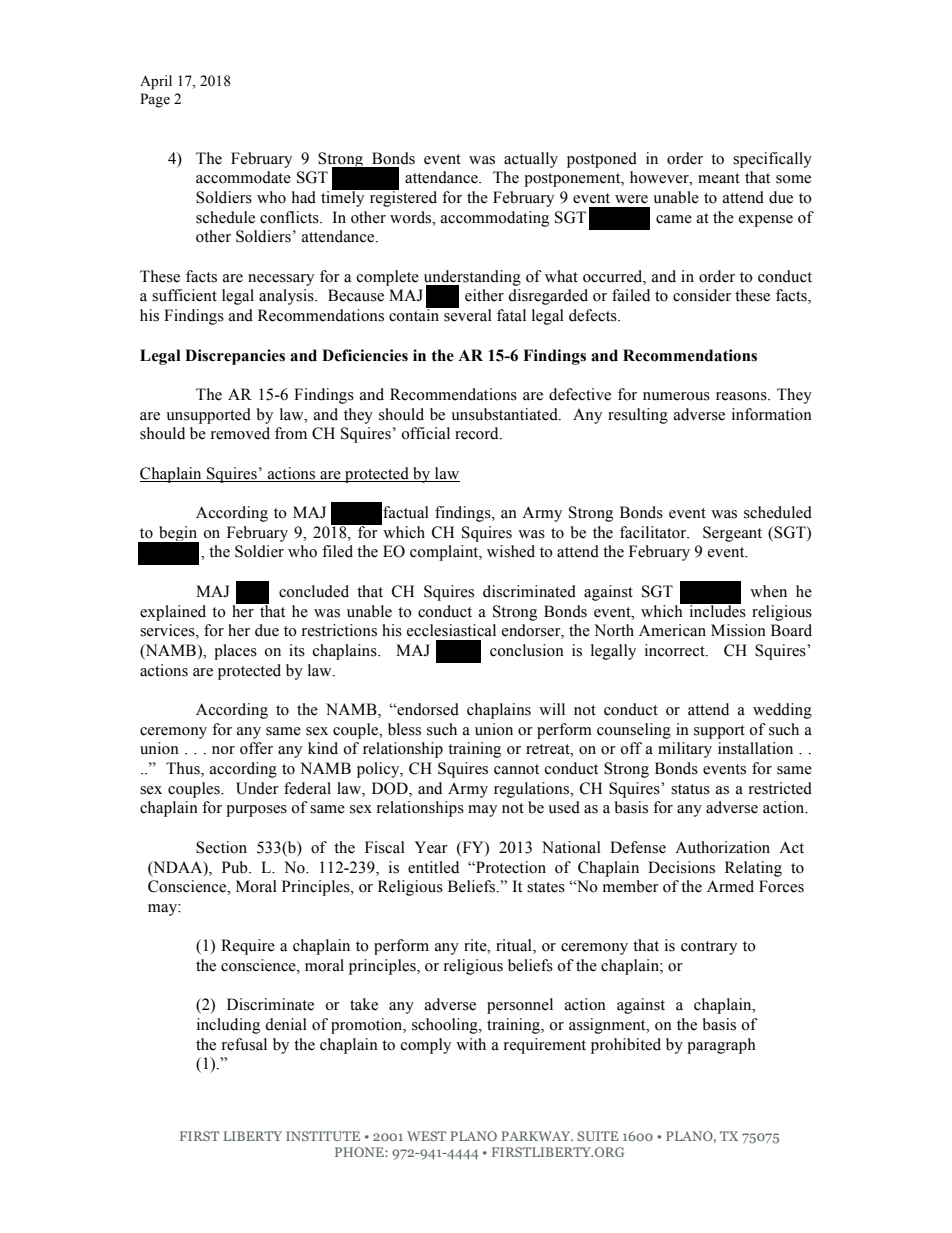 This image has width=952, height=1233. What do you see at coordinates (467, 314) in the image?
I see `several` at bounding box center [467, 314].
